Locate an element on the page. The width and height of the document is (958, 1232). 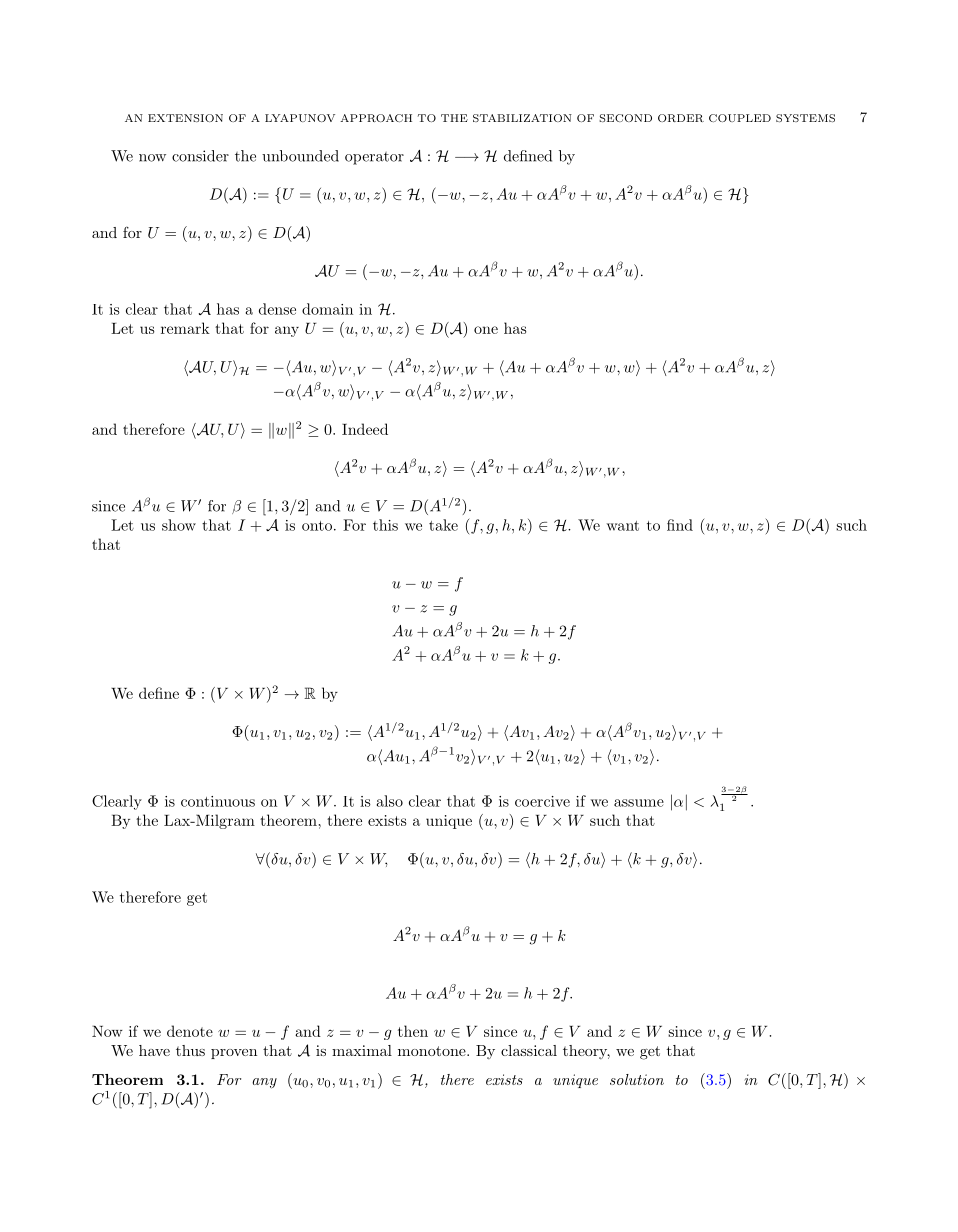
show is located at coordinates (179, 525).
